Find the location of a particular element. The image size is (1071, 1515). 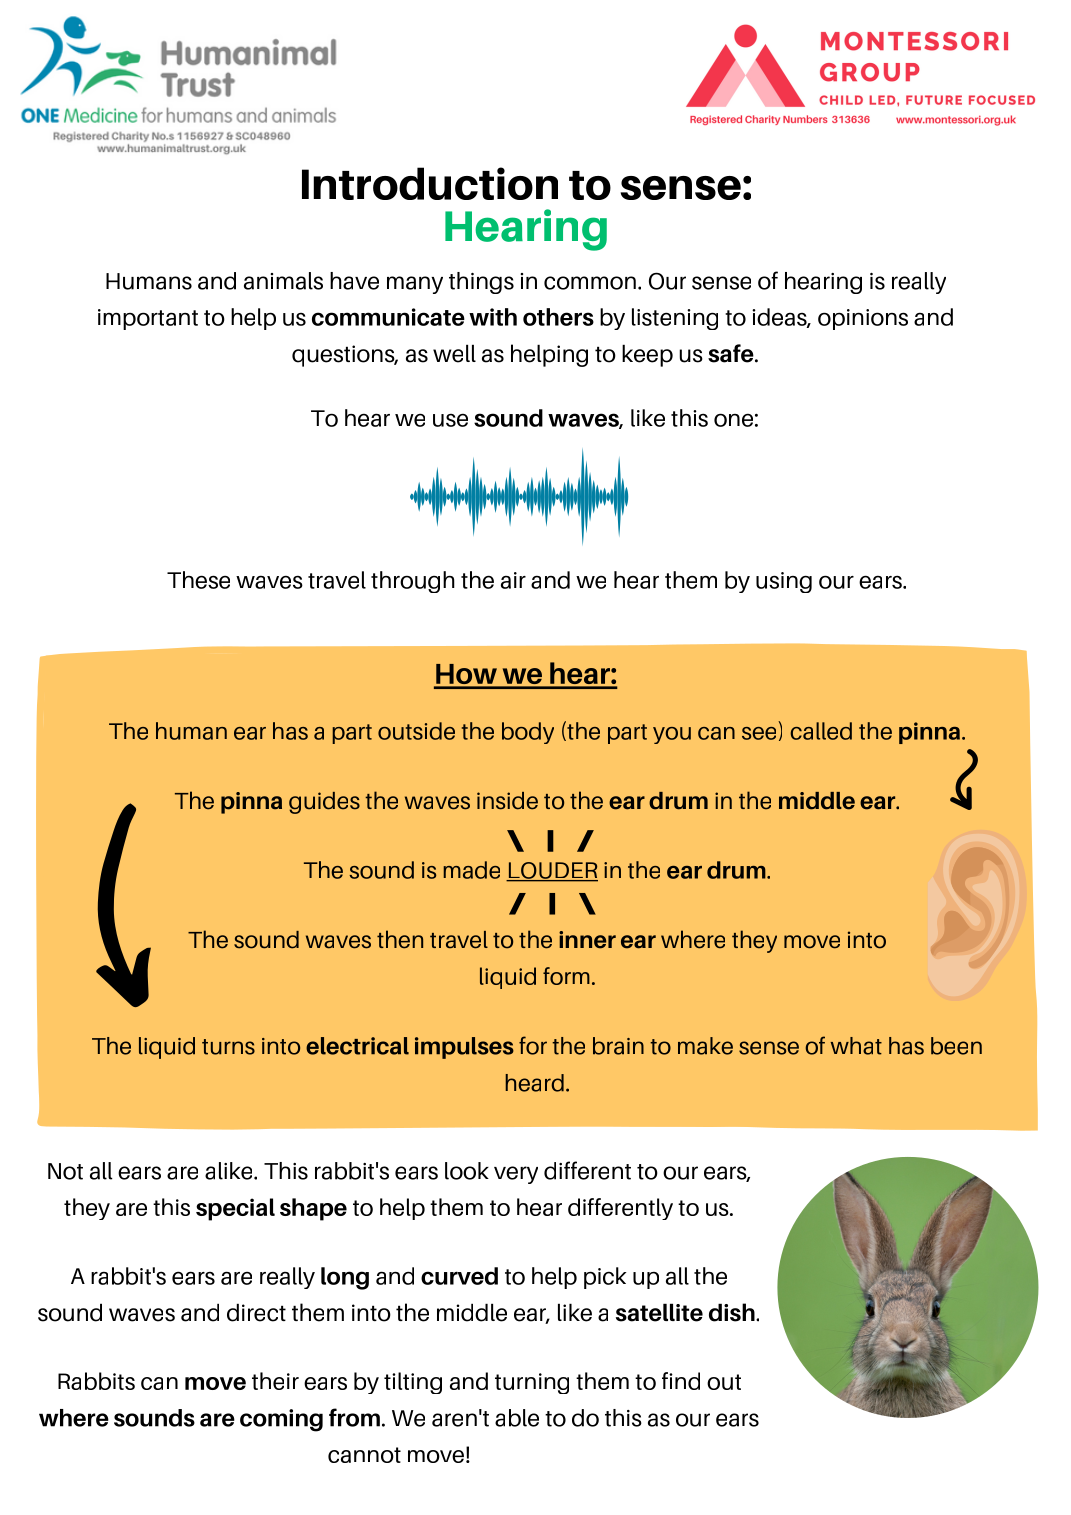

common is located at coordinates (590, 283).
